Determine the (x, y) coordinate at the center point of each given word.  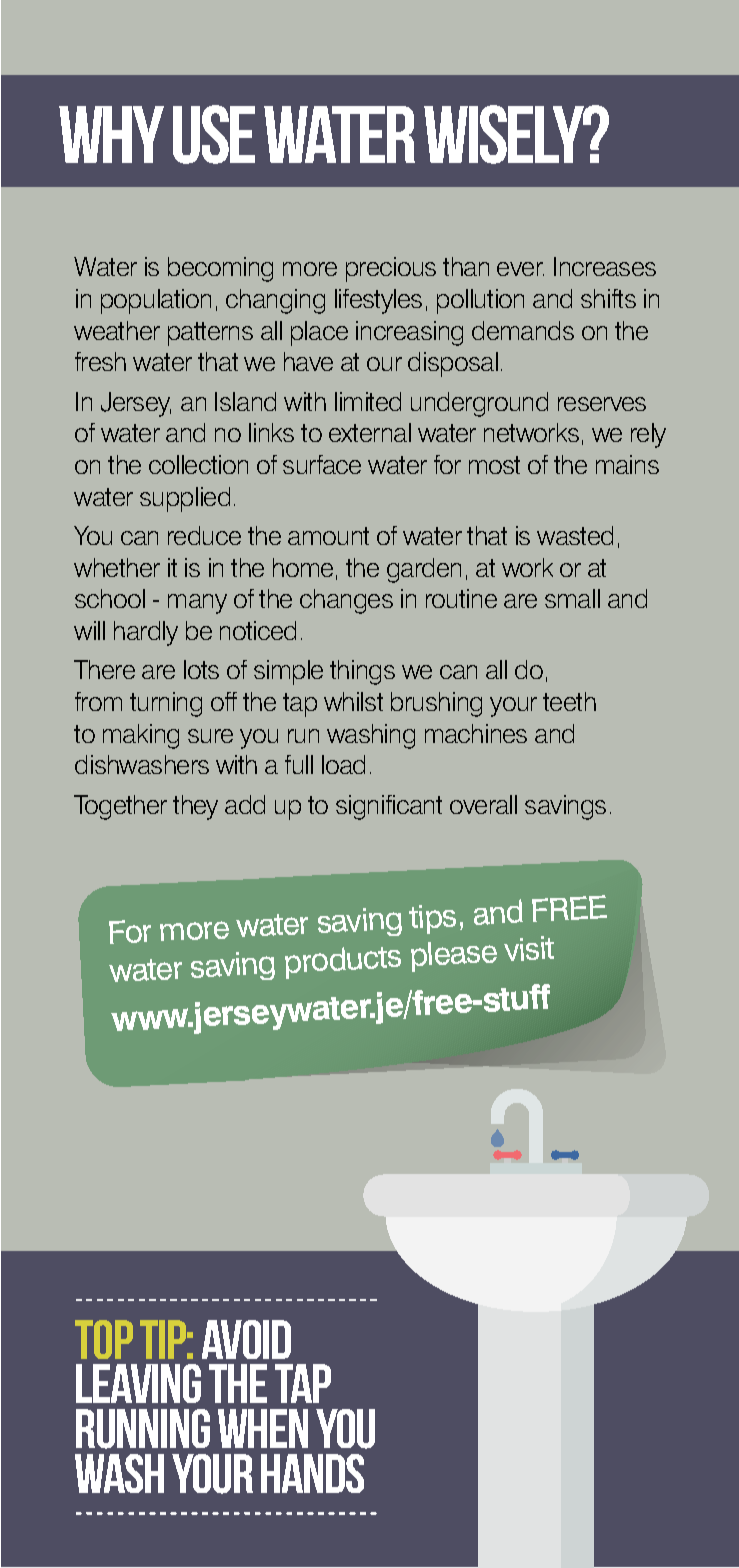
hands (312, 1473)
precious (391, 269)
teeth (569, 701)
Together (120, 807)
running (143, 1429)
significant (389, 807)
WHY (111, 134)
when (263, 1428)
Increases (605, 266)
